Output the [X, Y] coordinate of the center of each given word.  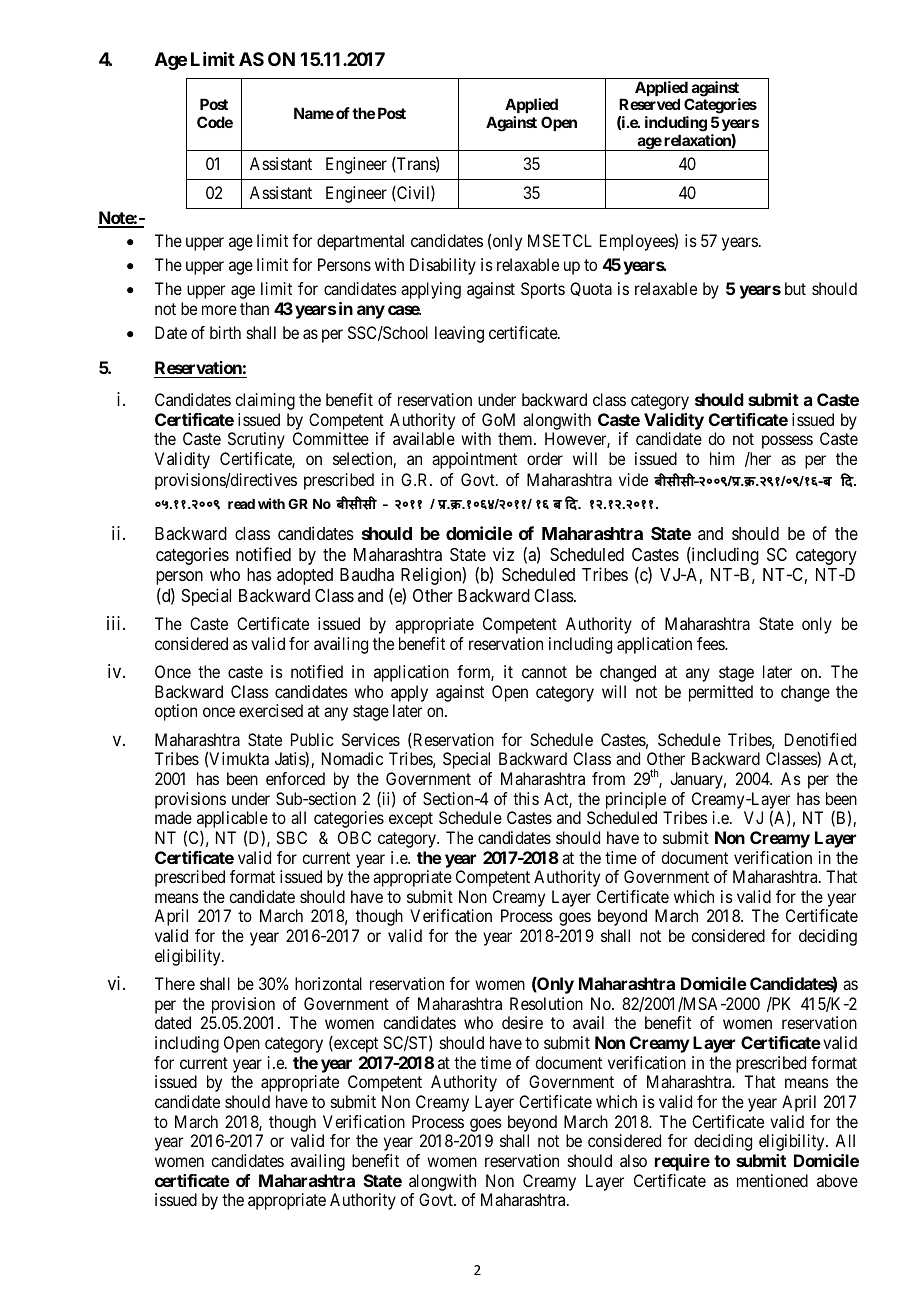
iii [115, 623]
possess [787, 442]
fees [711, 643]
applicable [232, 821]
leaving [459, 334]
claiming [265, 401]
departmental [360, 242]
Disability [443, 266]
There [175, 983]
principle [636, 800]
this [526, 798]
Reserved [649, 104]
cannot [544, 672]
